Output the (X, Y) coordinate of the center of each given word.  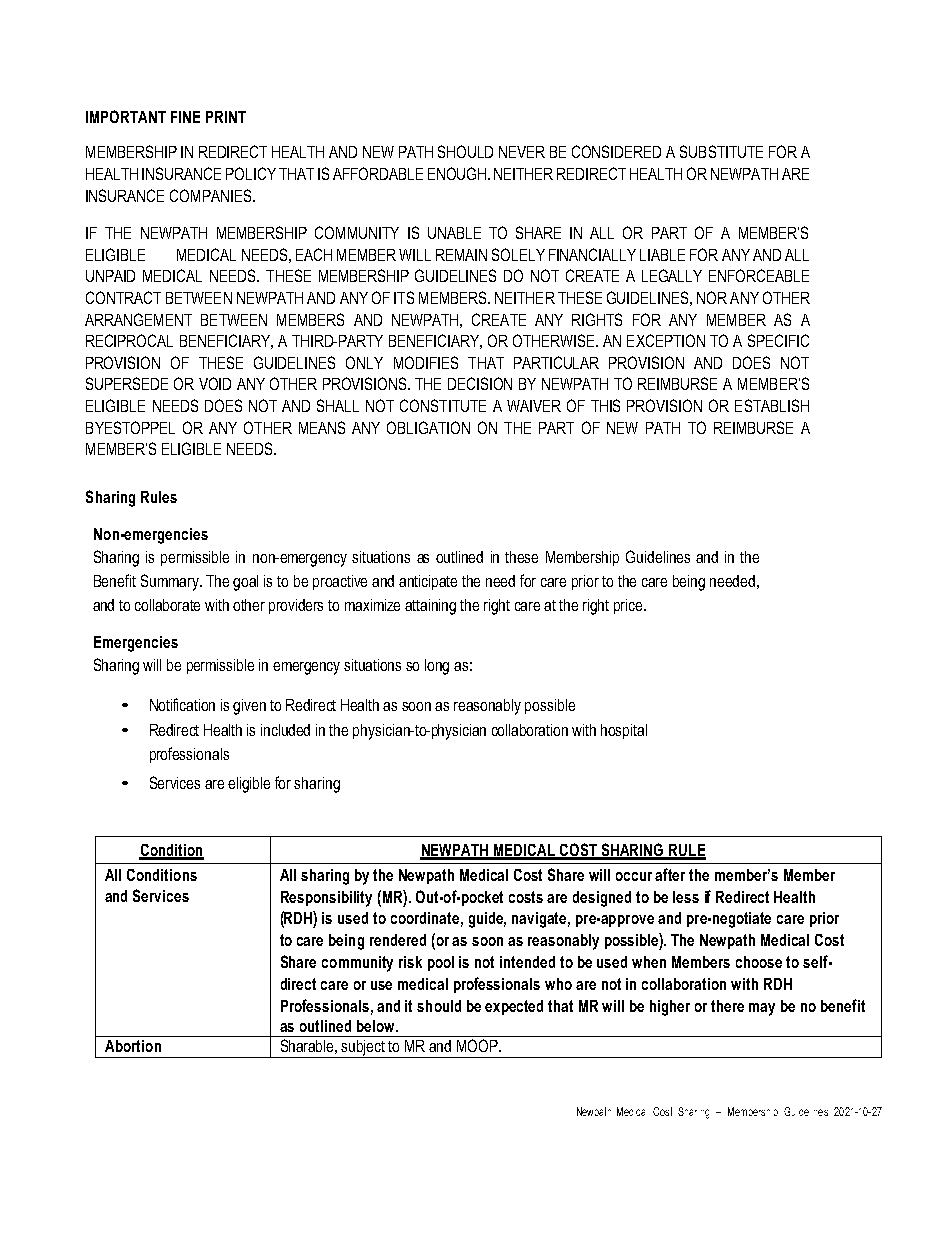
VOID (215, 383)
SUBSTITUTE (721, 151)
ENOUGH (458, 173)
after (670, 874)
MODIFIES (426, 362)
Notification (182, 704)
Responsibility (326, 899)
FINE (185, 117)
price (629, 606)
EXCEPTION (666, 340)
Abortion (133, 1046)
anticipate (428, 582)
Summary (171, 582)
